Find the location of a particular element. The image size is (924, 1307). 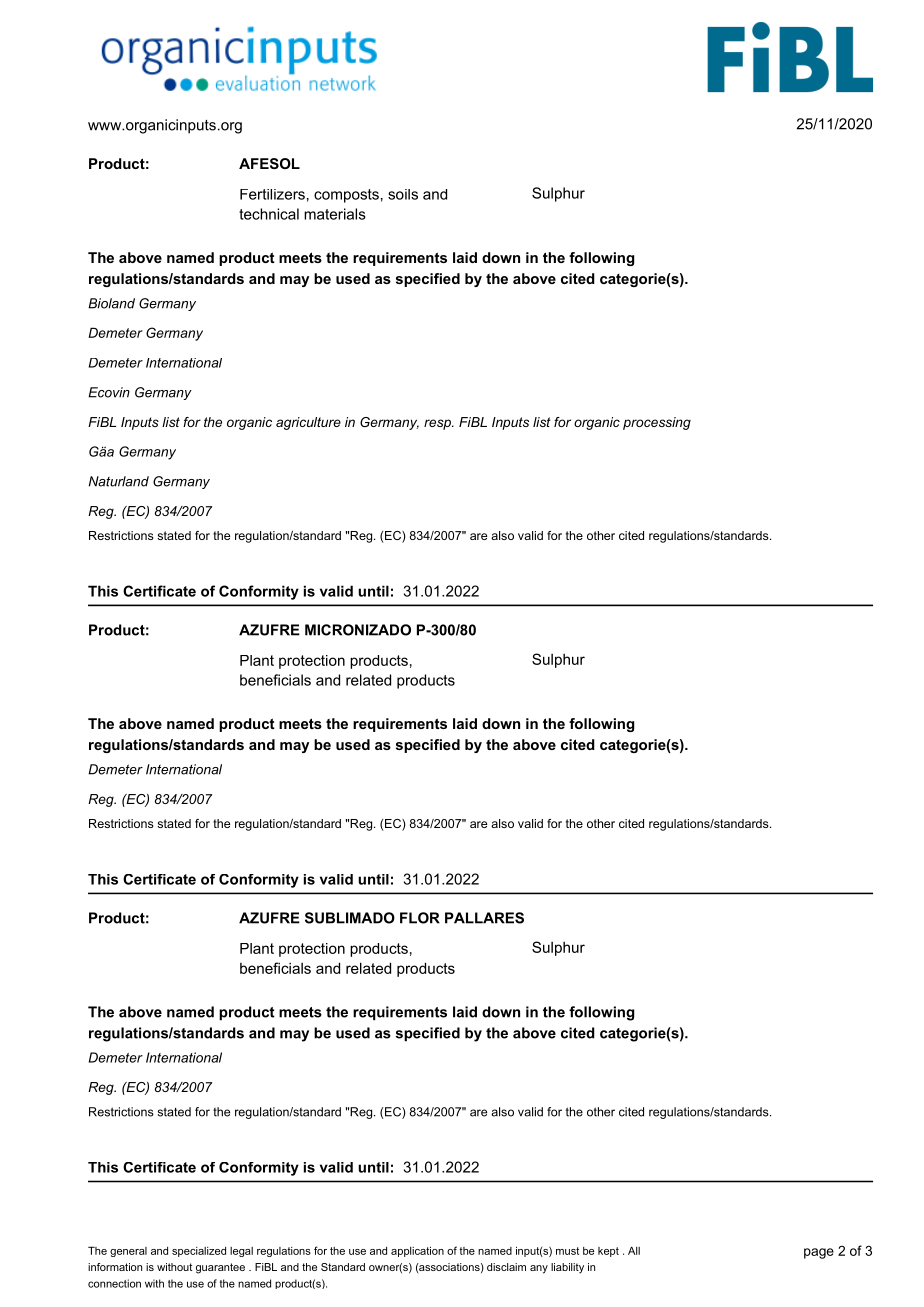

soils is located at coordinates (403, 194).
